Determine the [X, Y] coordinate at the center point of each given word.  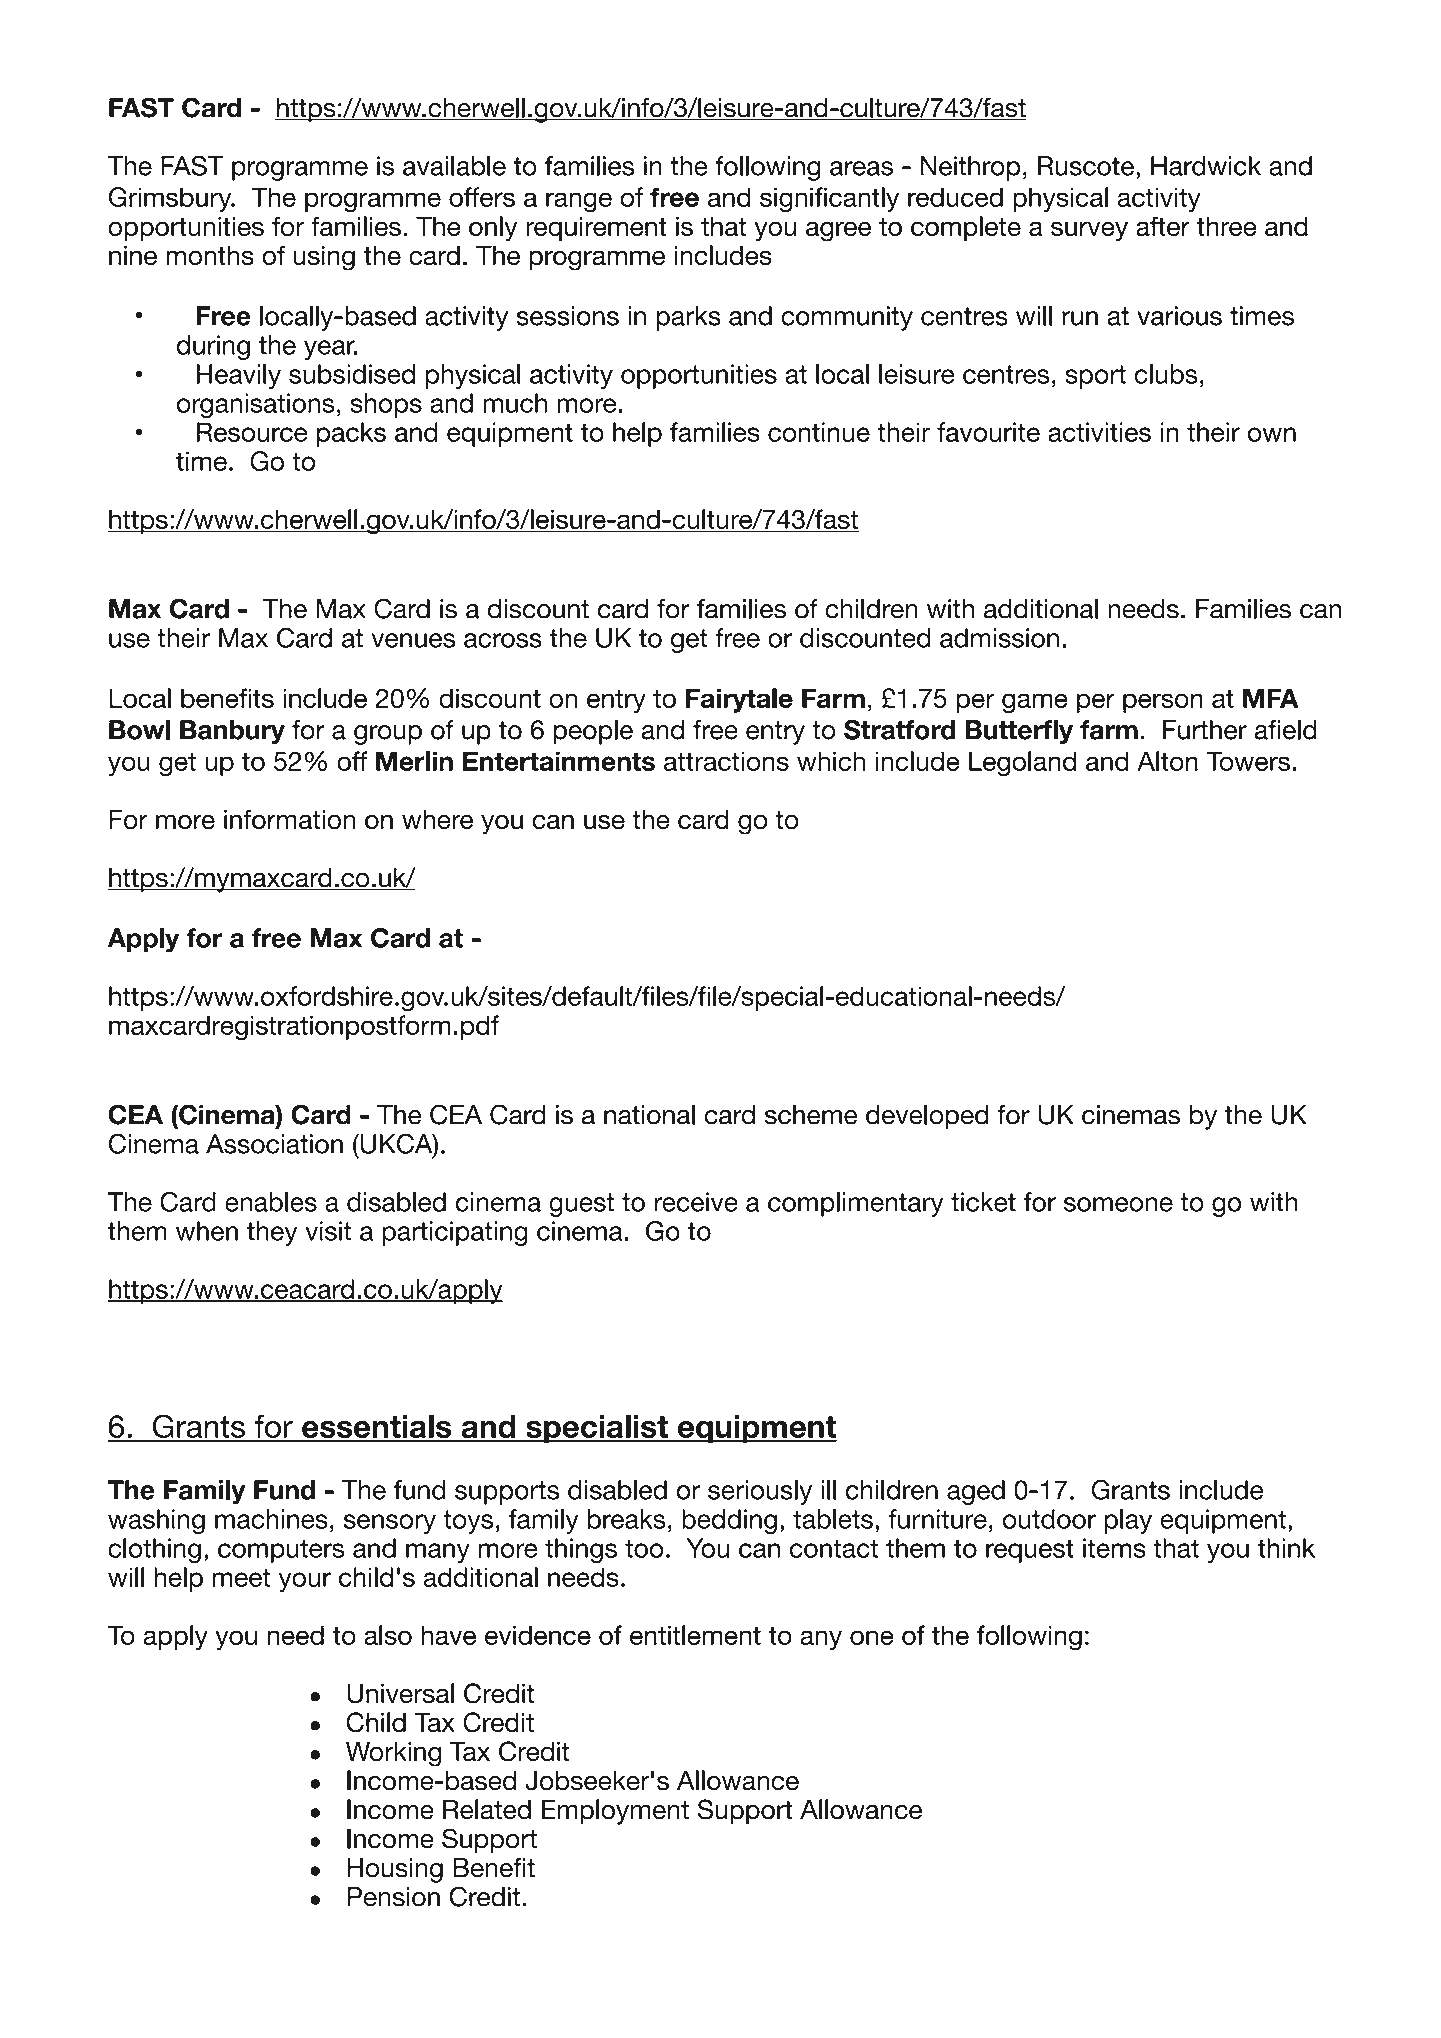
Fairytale [739, 700]
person [1163, 703]
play [1128, 1521]
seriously [760, 1492]
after [1163, 226]
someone [1118, 1204]
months [210, 255]
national [649, 1115]
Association [274, 1144]
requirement [596, 228]
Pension [393, 1897]
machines [271, 1519]
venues [413, 640]
